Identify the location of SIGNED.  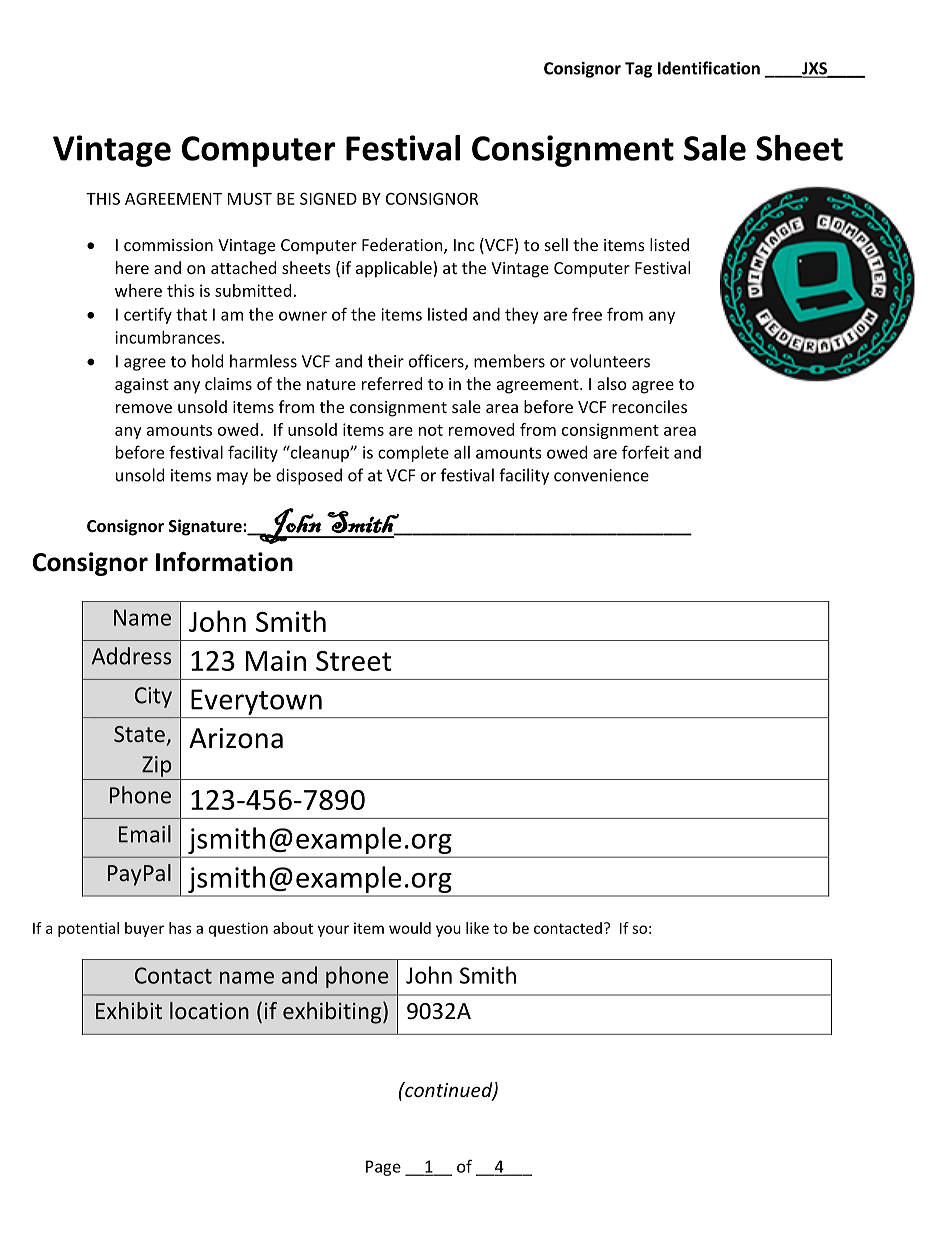
(328, 198).
